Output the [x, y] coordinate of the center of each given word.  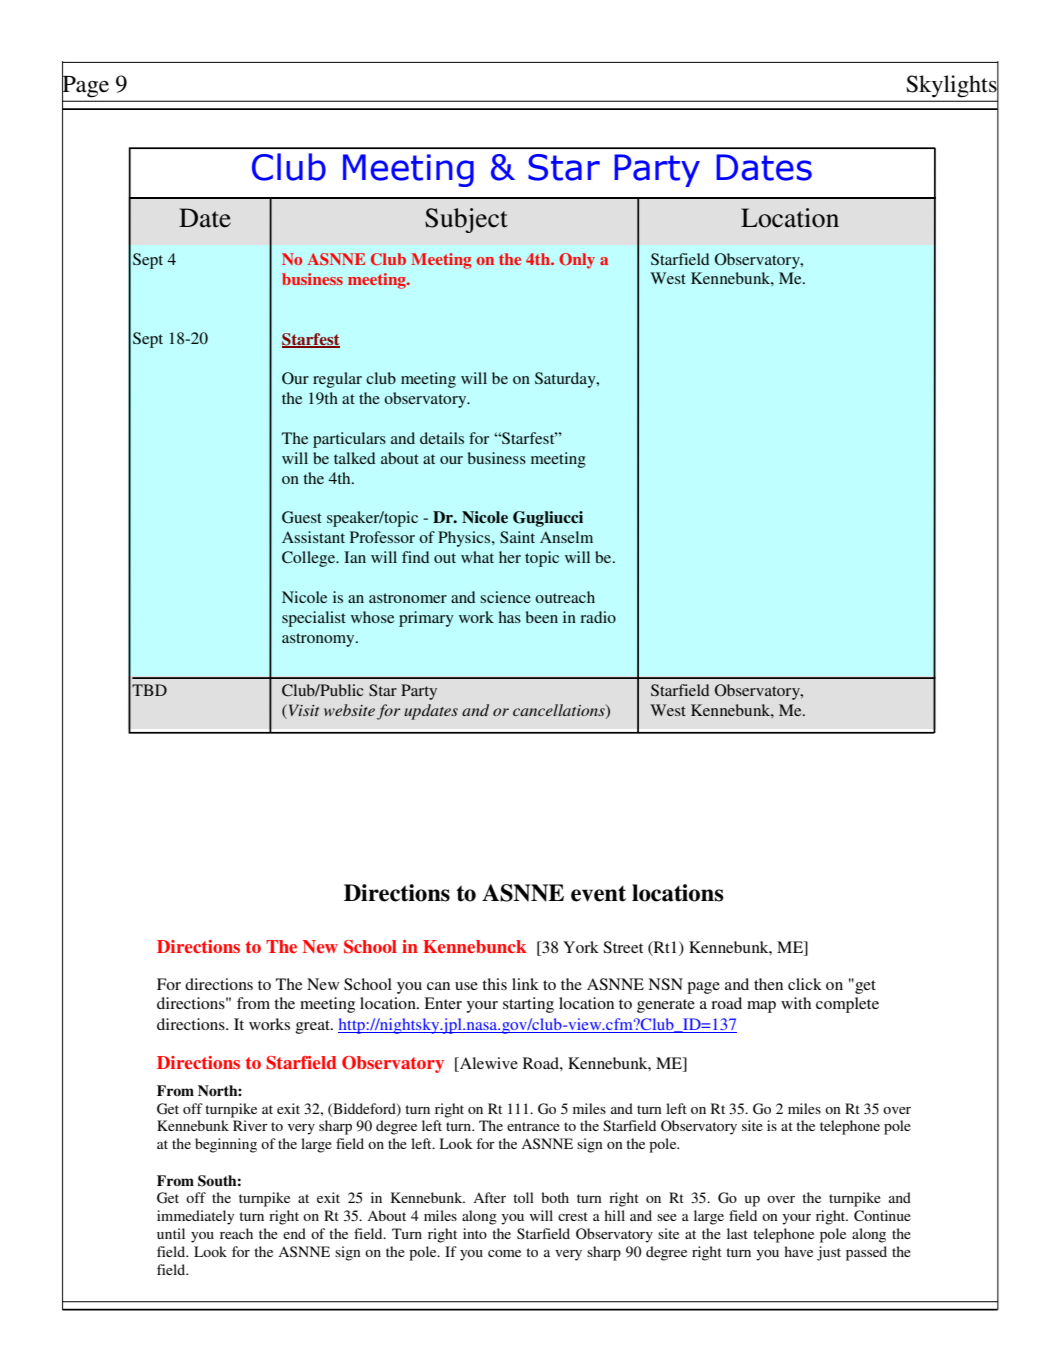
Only [577, 261]
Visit [302, 711]
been [542, 617]
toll [523, 1197]
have [798, 1251]
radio [598, 617]
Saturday [566, 380]
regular [337, 380]
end [294, 1233]
